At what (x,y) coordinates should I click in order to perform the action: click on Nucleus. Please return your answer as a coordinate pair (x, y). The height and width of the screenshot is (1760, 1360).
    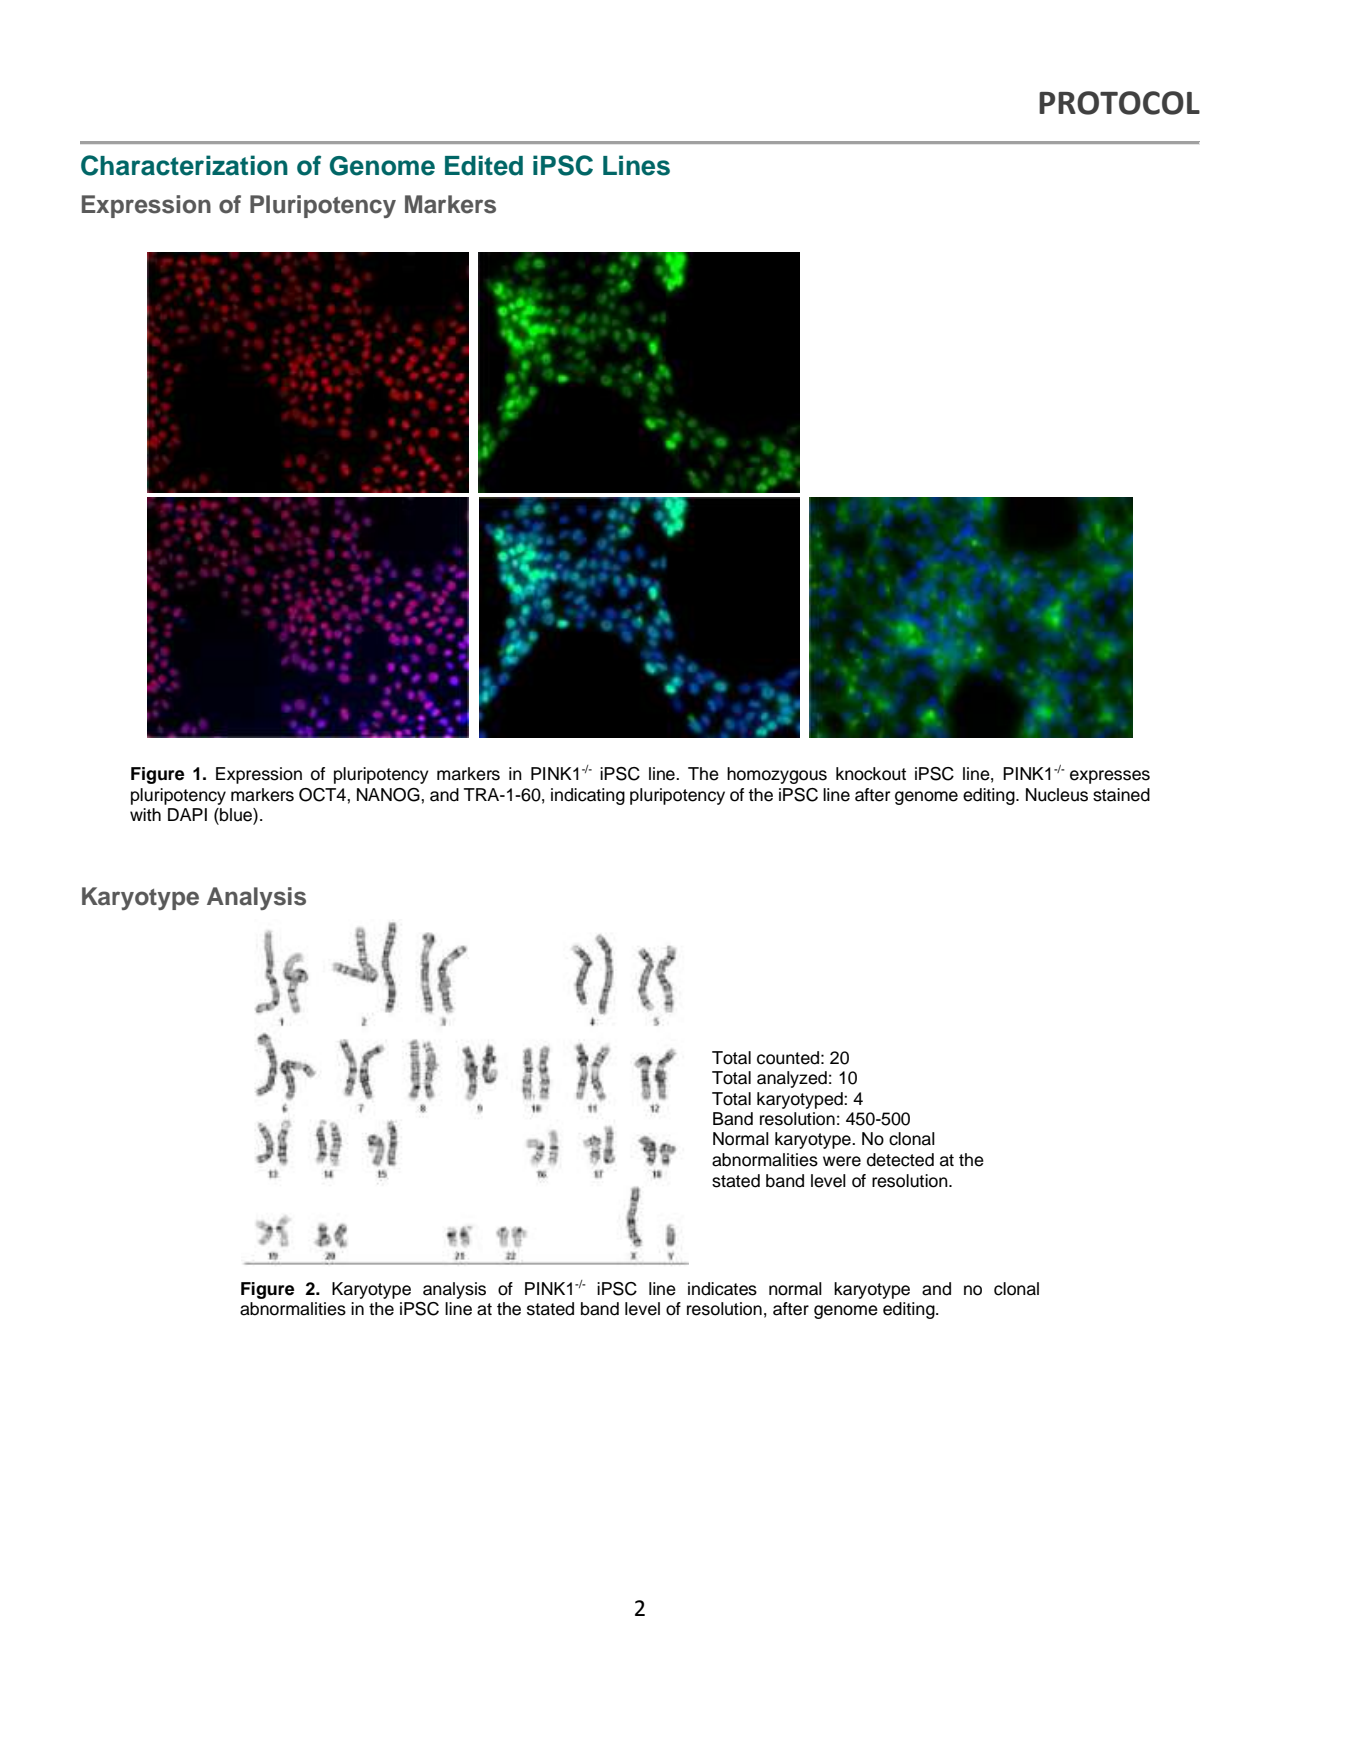
    Looking at the image, I should click on (1057, 795).
